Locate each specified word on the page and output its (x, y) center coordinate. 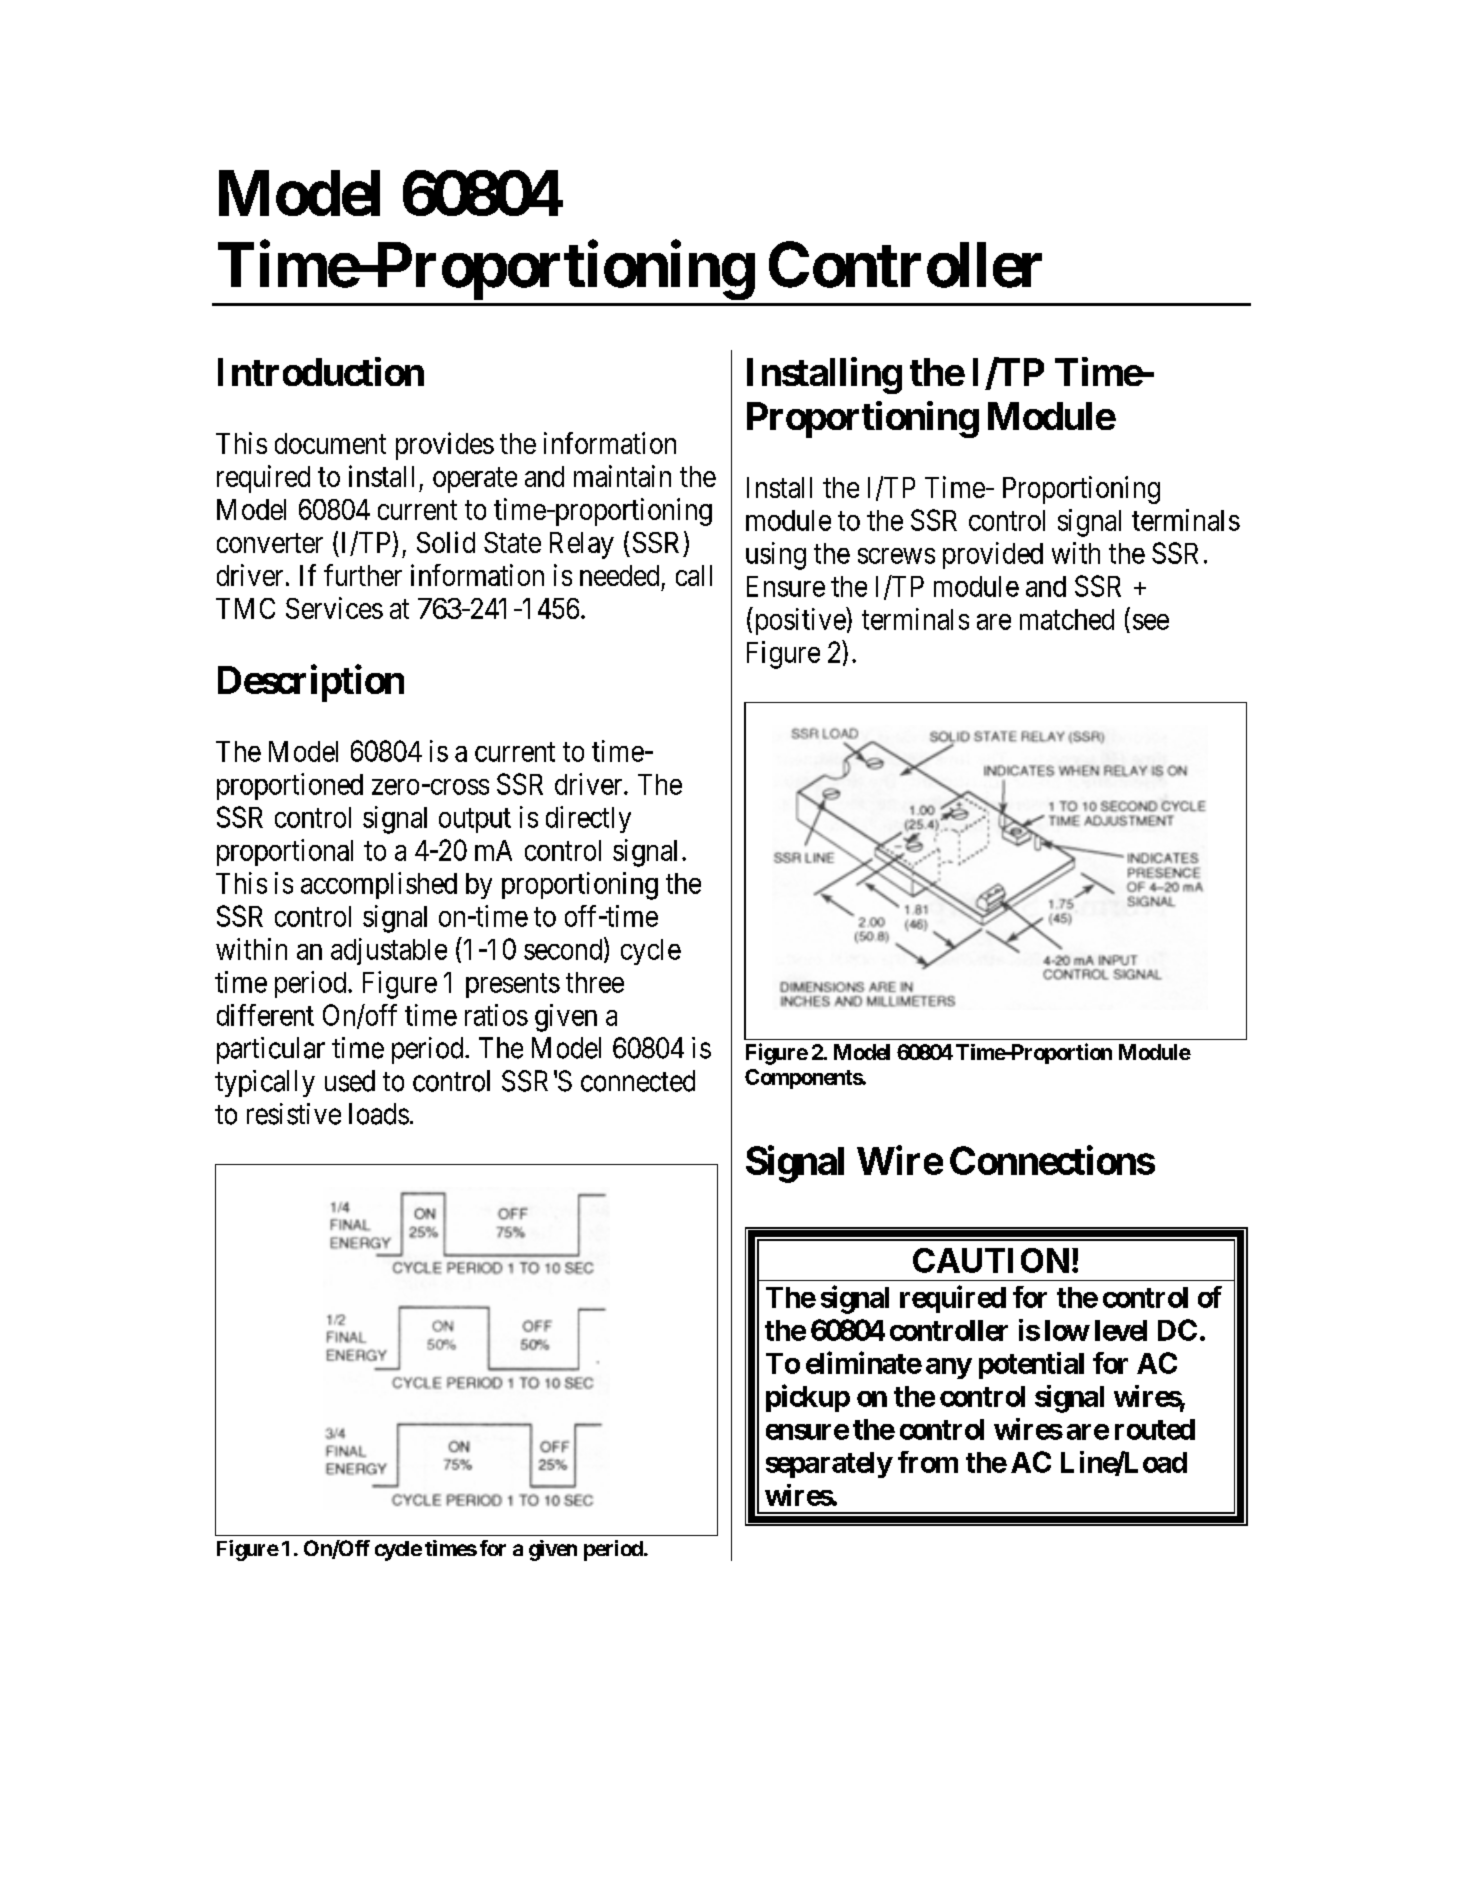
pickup (808, 1398)
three (595, 982)
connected (638, 1081)
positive (801, 621)
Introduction (321, 371)
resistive (294, 1114)
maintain (622, 476)
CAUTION (991, 1260)
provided (993, 555)
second (564, 949)
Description (311, 683)
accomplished (379, 885)
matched (1067, 619)
